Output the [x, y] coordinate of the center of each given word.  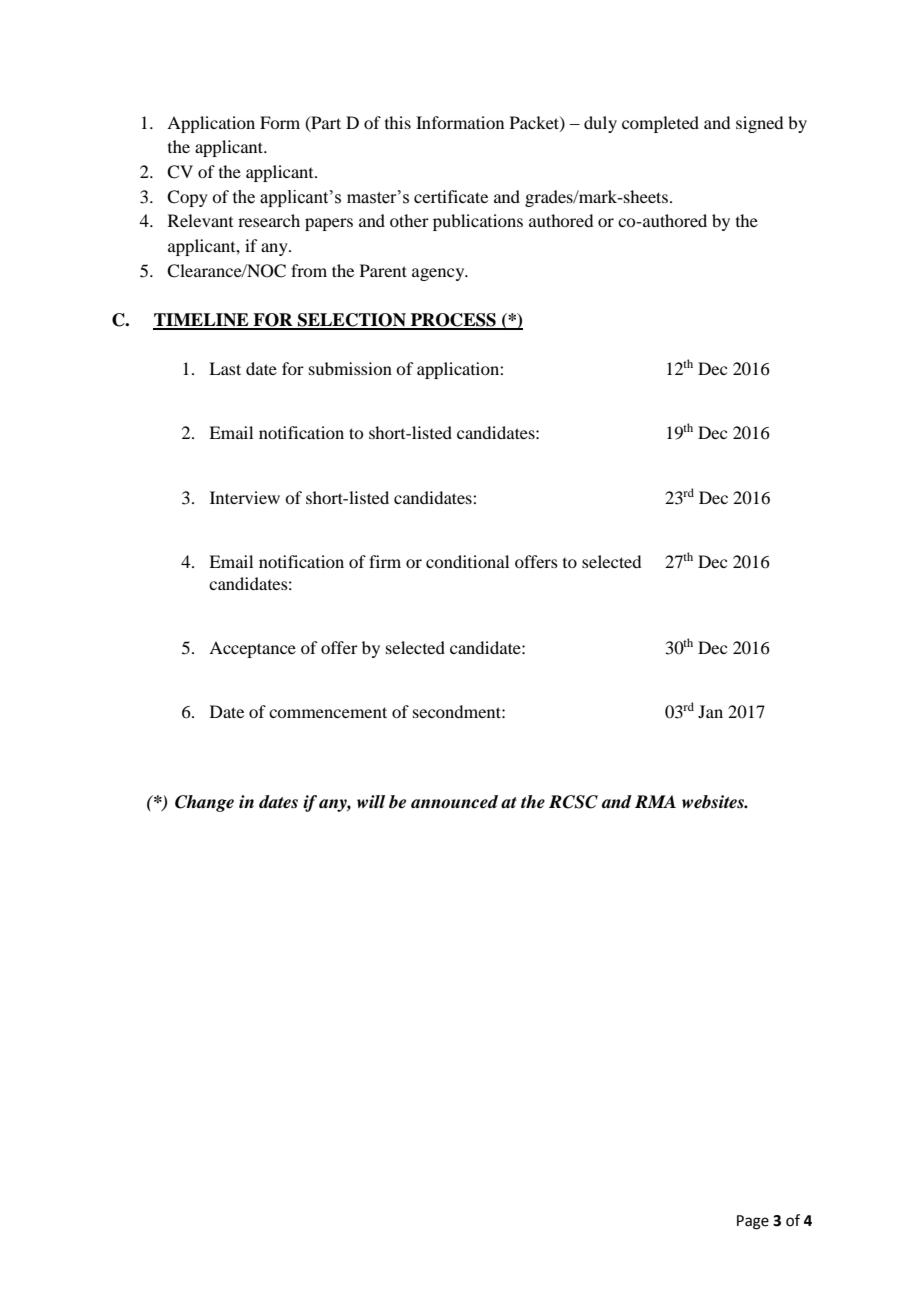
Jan [710, 711]
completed [660, 124]
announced [454, 802]
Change [204, 803]
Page [753, 1222]
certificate [451, 196]
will [371, 801]
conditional [467, 561]
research [269, 220]
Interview [245, 497]
